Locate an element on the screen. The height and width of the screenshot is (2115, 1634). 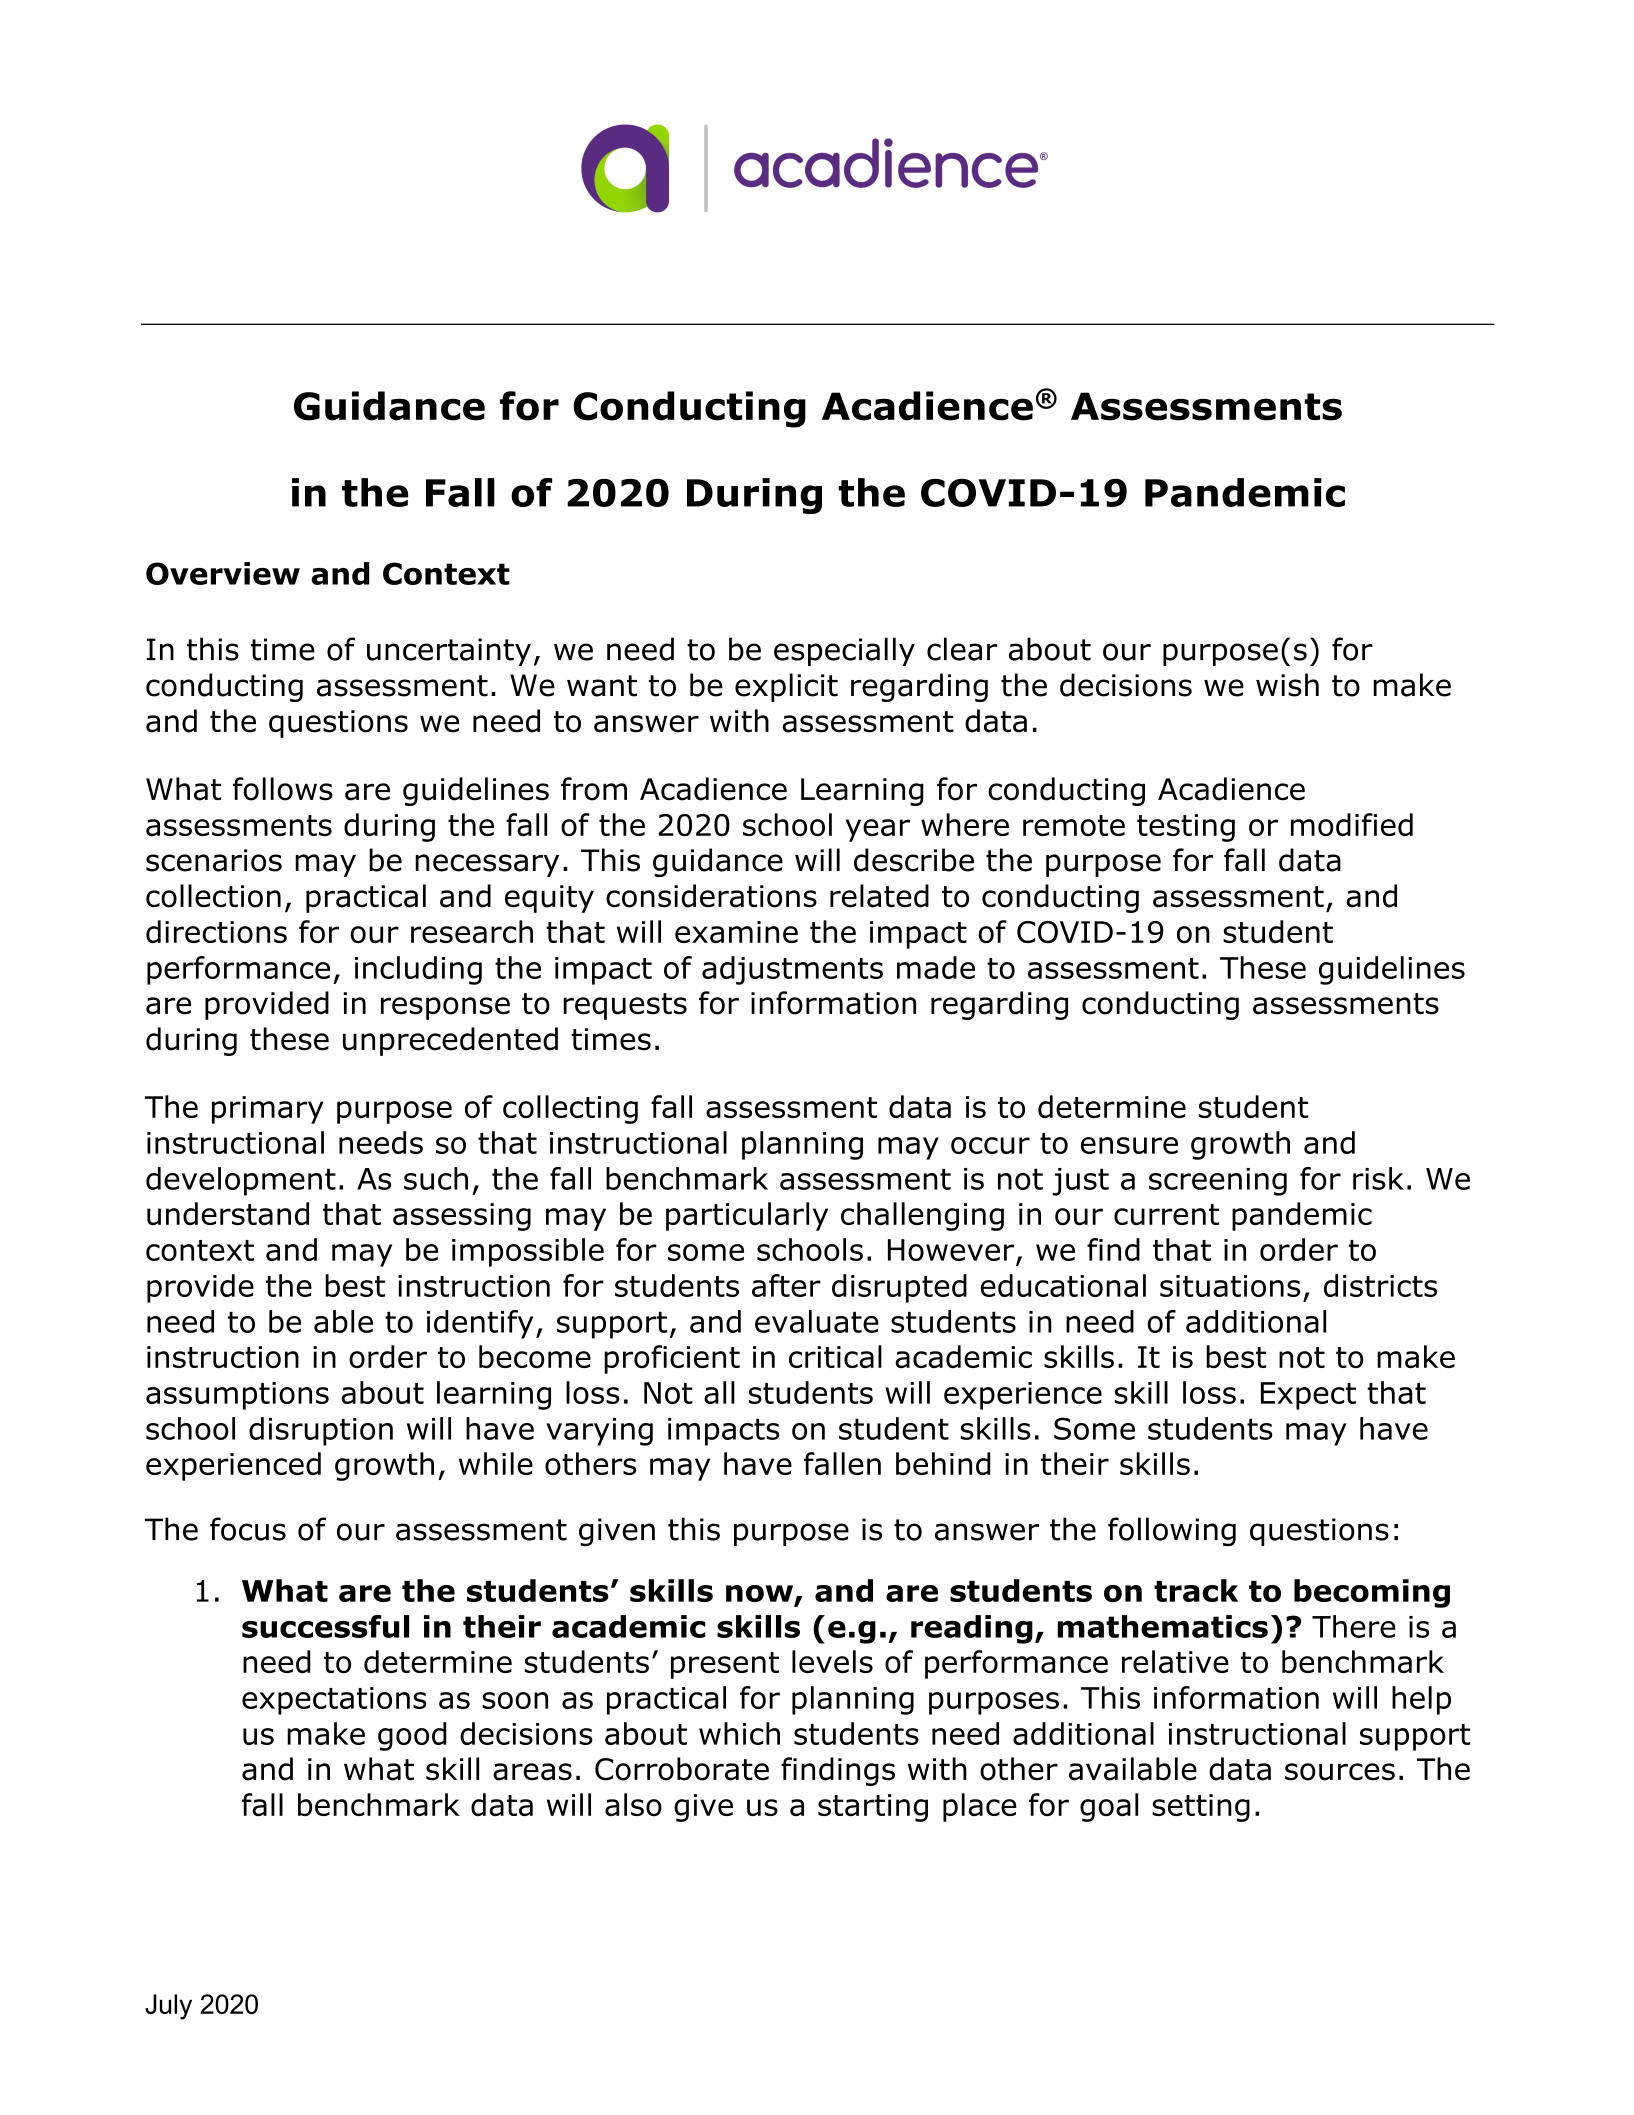
understand is located at coordinates (228, 1213).
